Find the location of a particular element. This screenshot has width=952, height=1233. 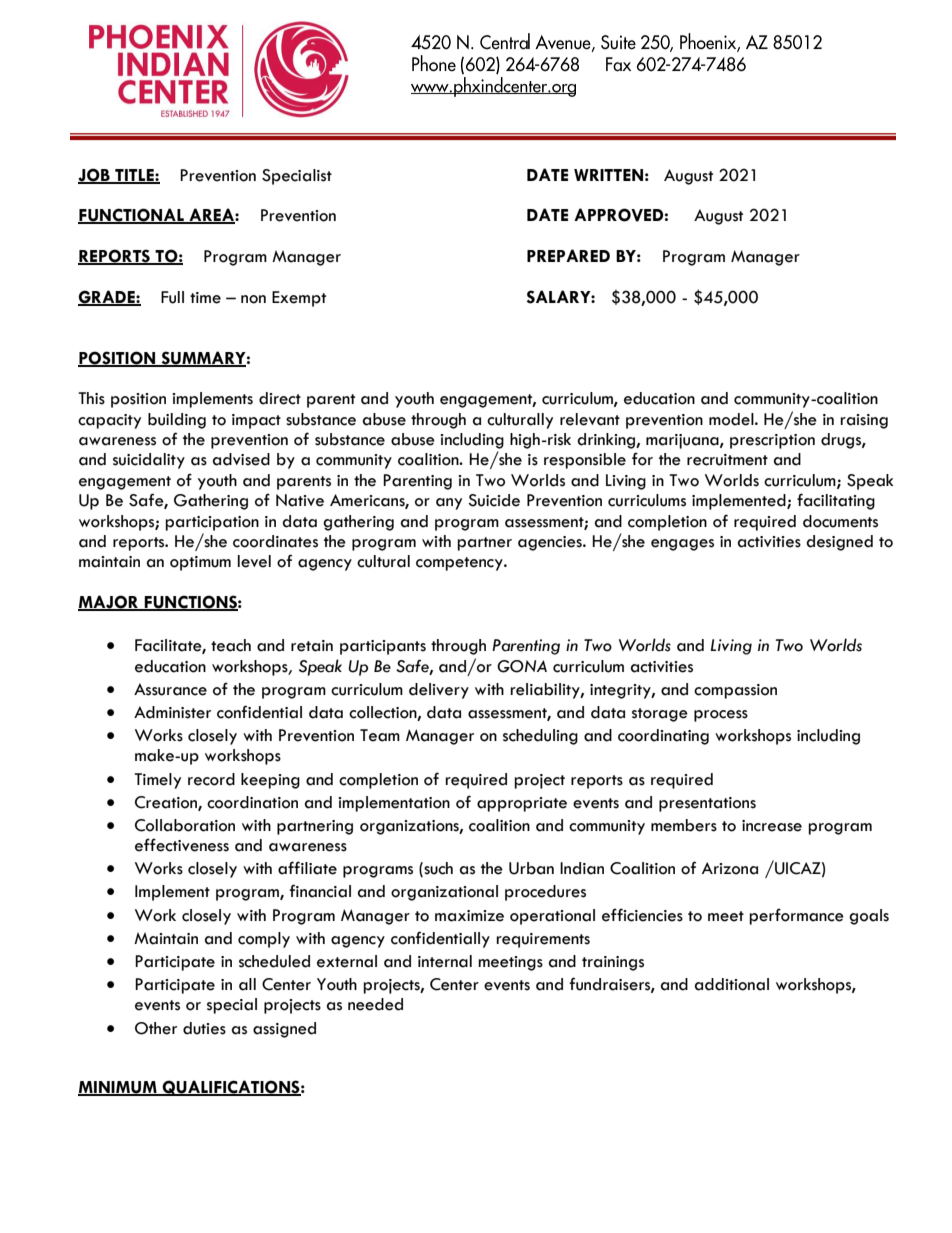

FUNCTIONAL is located at coordinates (132, 216).
